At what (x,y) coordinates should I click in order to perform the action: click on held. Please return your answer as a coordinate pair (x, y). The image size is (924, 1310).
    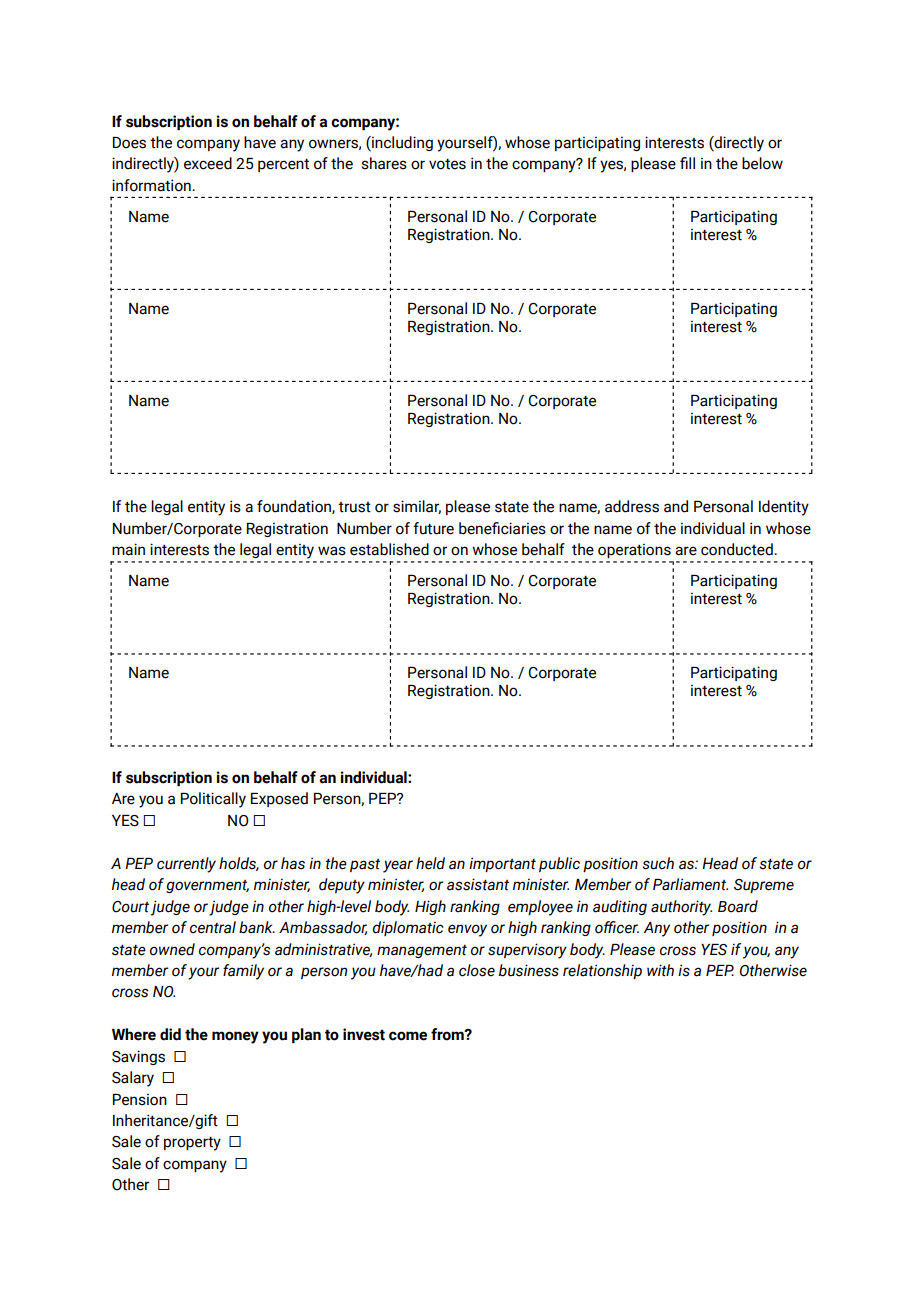
    Looking at the image, I should click on (430, 863).
